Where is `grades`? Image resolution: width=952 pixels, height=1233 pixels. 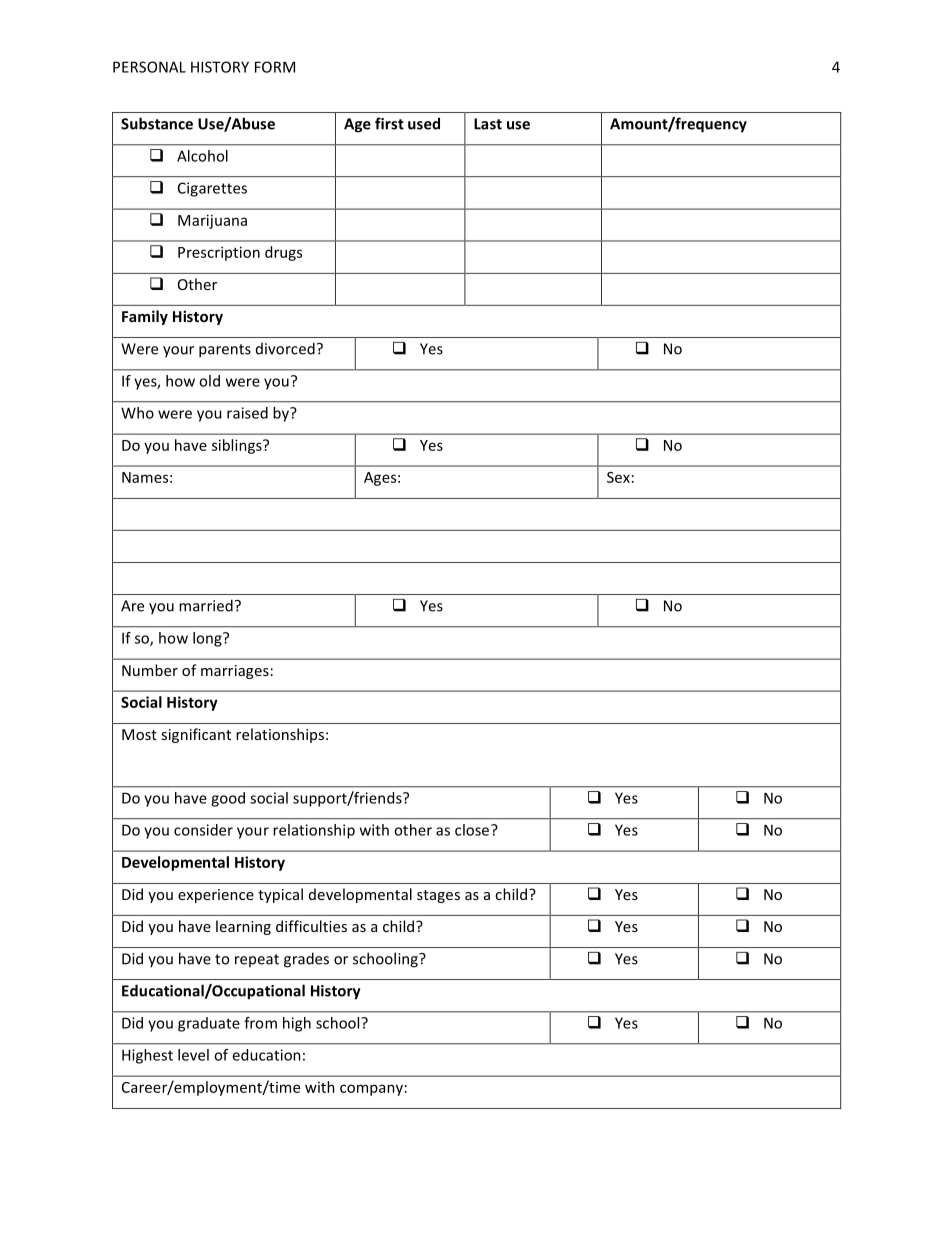 grades is located at coordinates (306, 960).
